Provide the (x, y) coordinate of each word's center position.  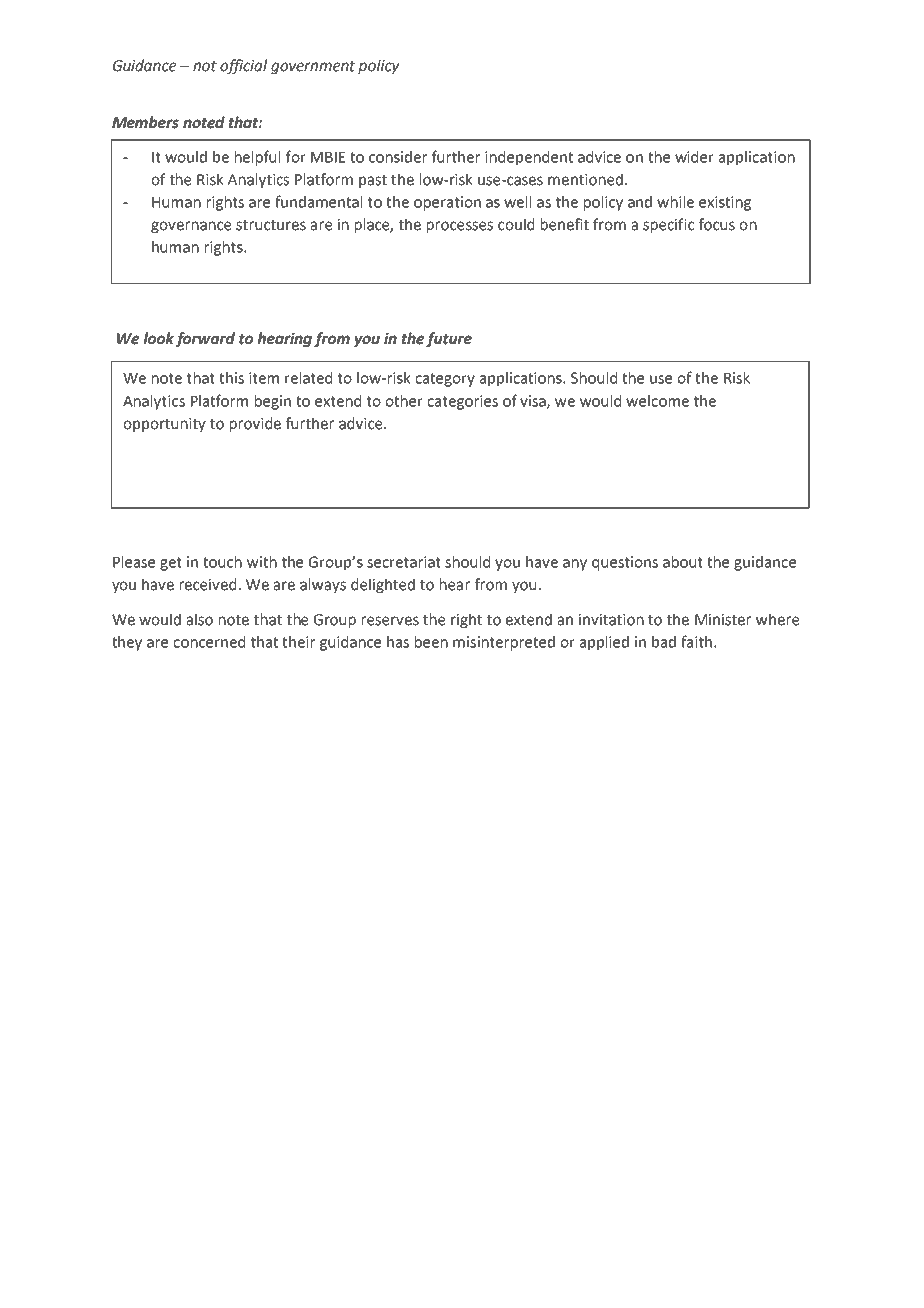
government (313, 67)
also (200, 619)
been (431, 642)
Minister (723, 620)
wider (694, 157)
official (243, 66)
